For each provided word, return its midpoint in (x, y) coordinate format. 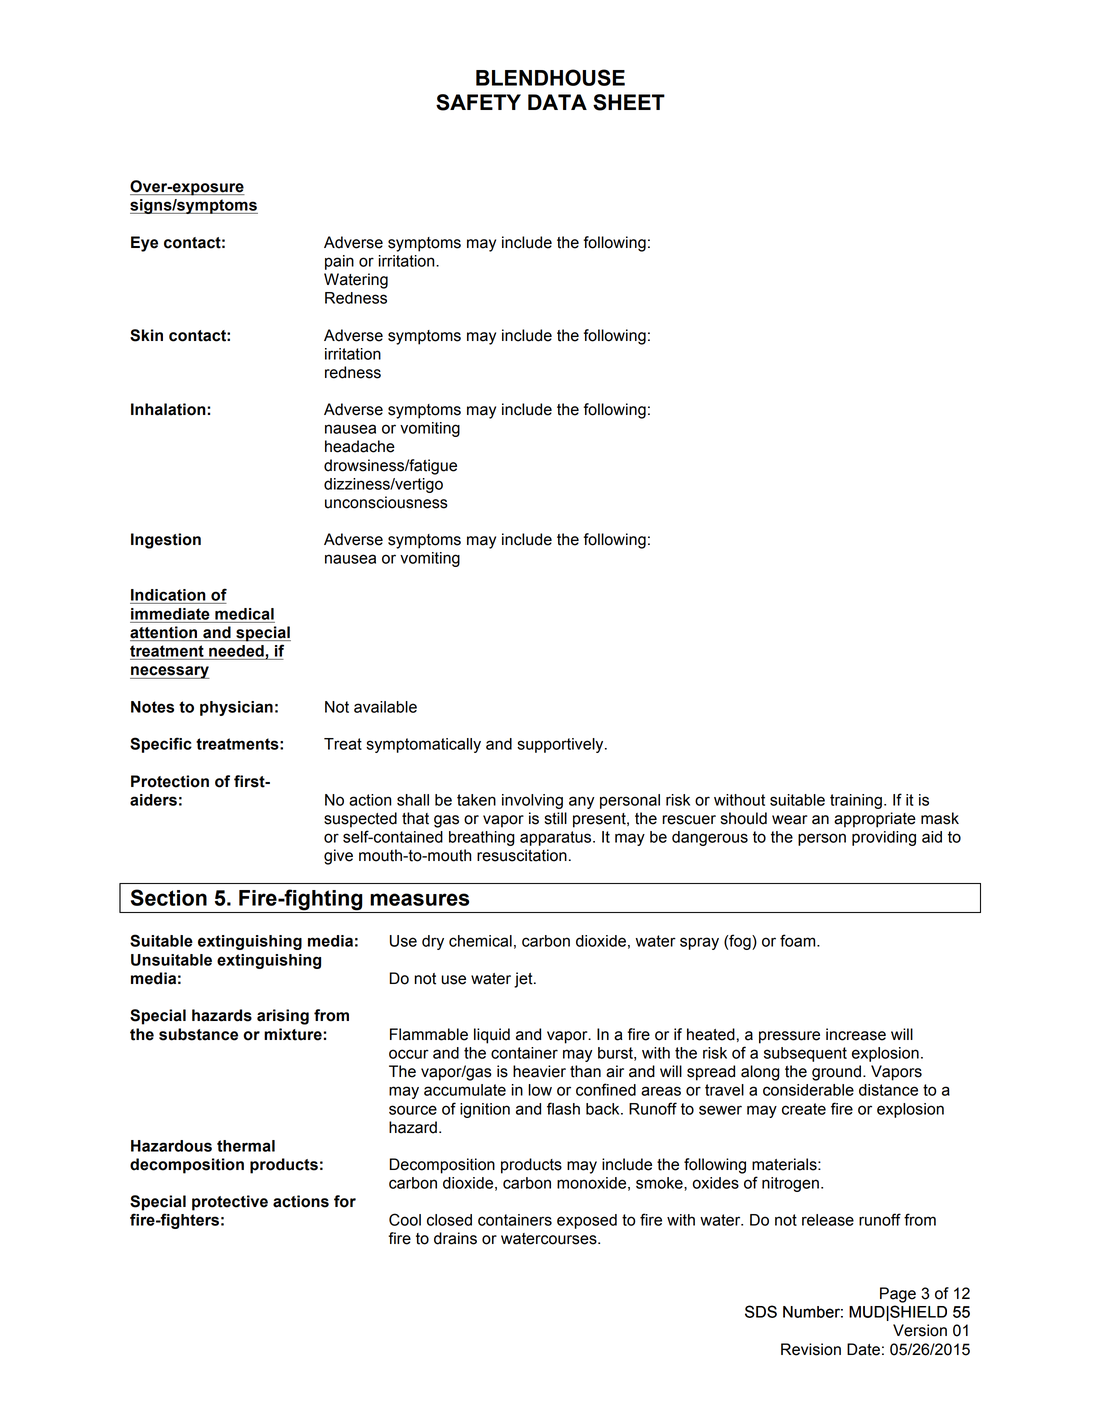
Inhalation (169, 409)
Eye (144, 244)
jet (524, 980)
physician (236, 708)
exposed (587, 1221)
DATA (557, 102)
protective (230, 1203)
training (856, 801)
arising (283, 1017)
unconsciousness (386, 502)
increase (856, 1034)
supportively (561, 745)
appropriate (875, 820)
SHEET (629, 102)
